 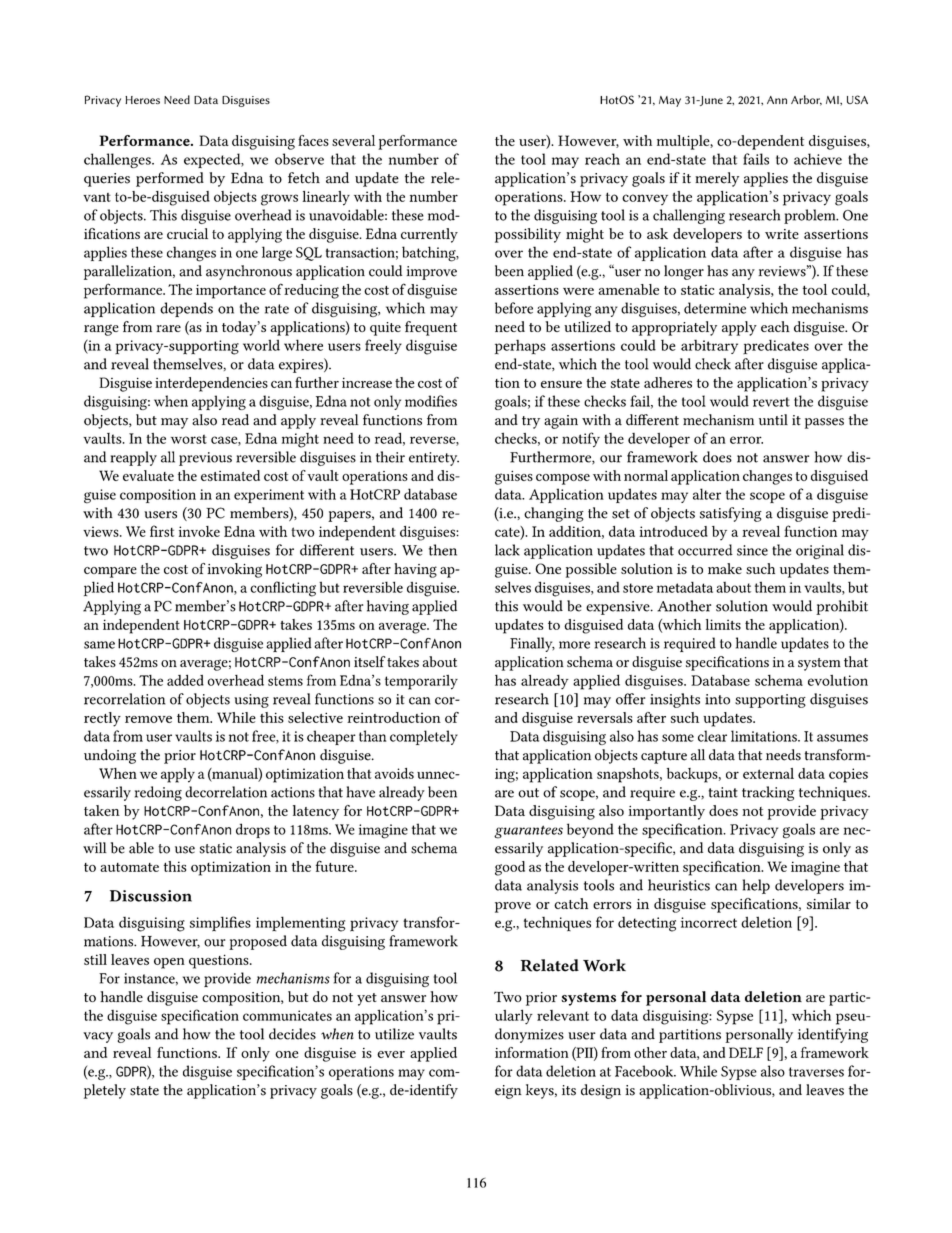 I want to click on decides, so click(x=292, y=1034).
